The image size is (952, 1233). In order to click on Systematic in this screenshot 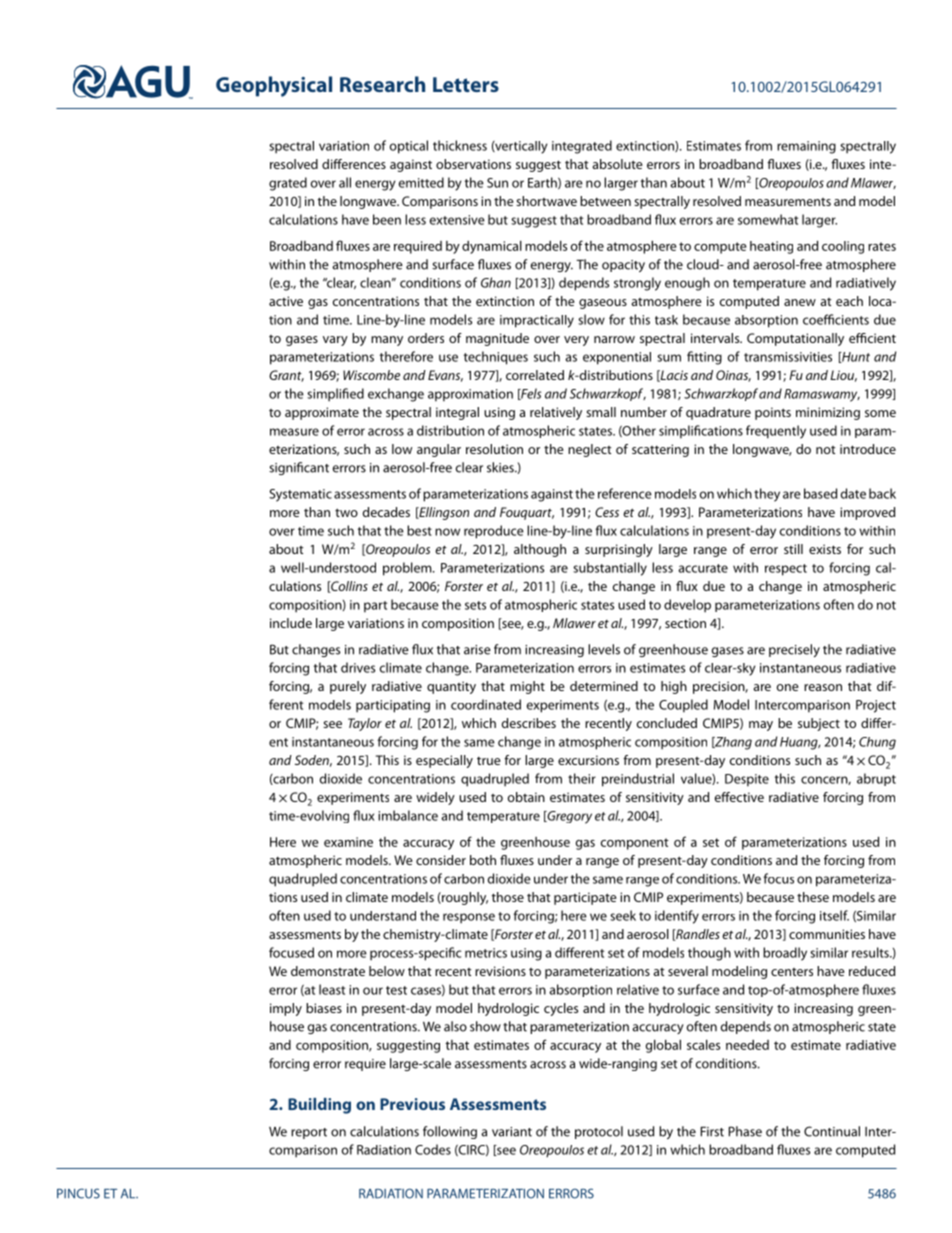, I will do `click(300, 495)`.
